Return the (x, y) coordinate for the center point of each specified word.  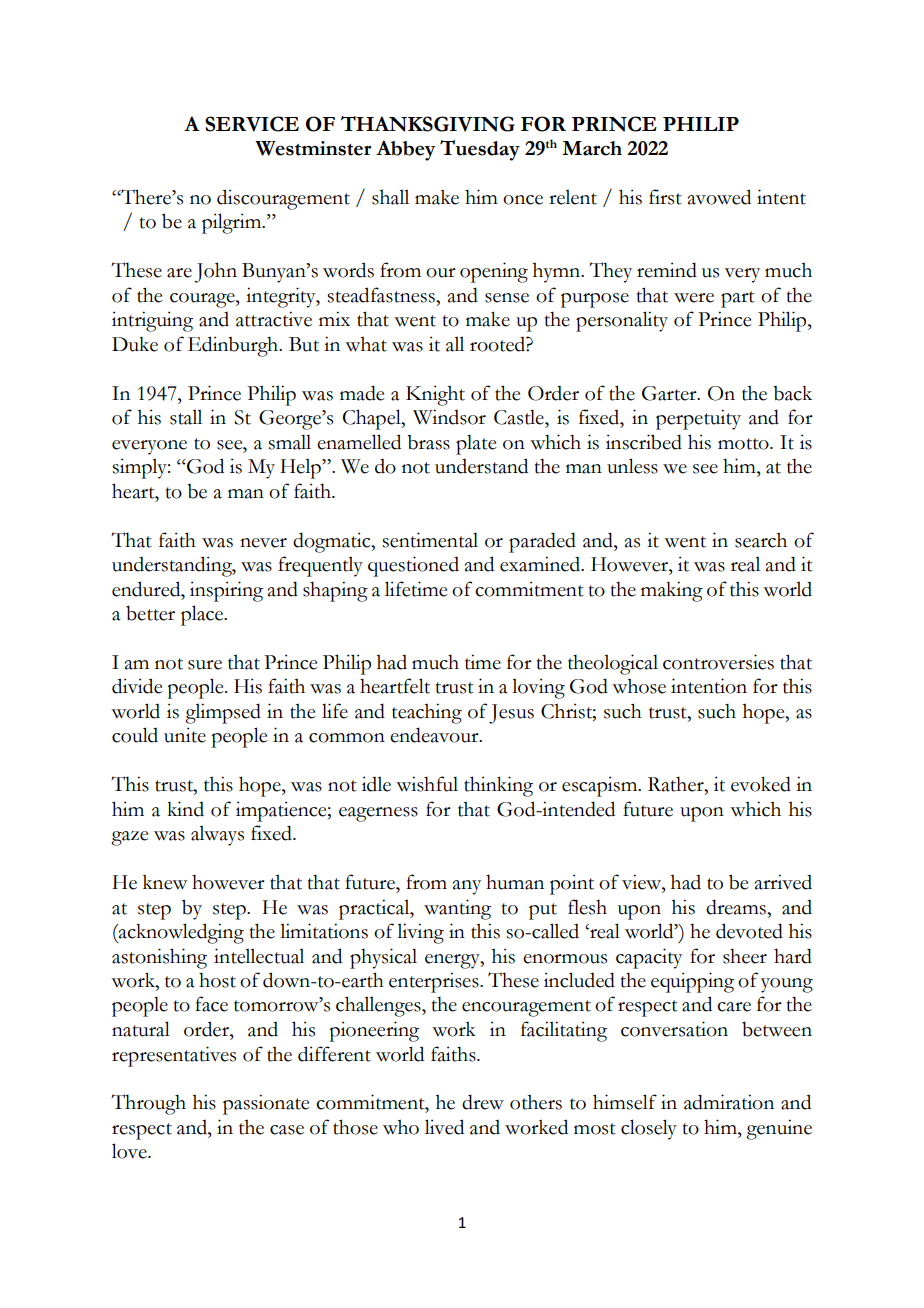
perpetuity (698, 419)
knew (165, 882)
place (203, 615)
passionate (266, 1104)
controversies (718, 662)
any (467, 887)
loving (538, 688)
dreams (737, 907)
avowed (719, 197)
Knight (435, 395)
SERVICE (252, 124)
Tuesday (480, 150)
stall (186, 417)
